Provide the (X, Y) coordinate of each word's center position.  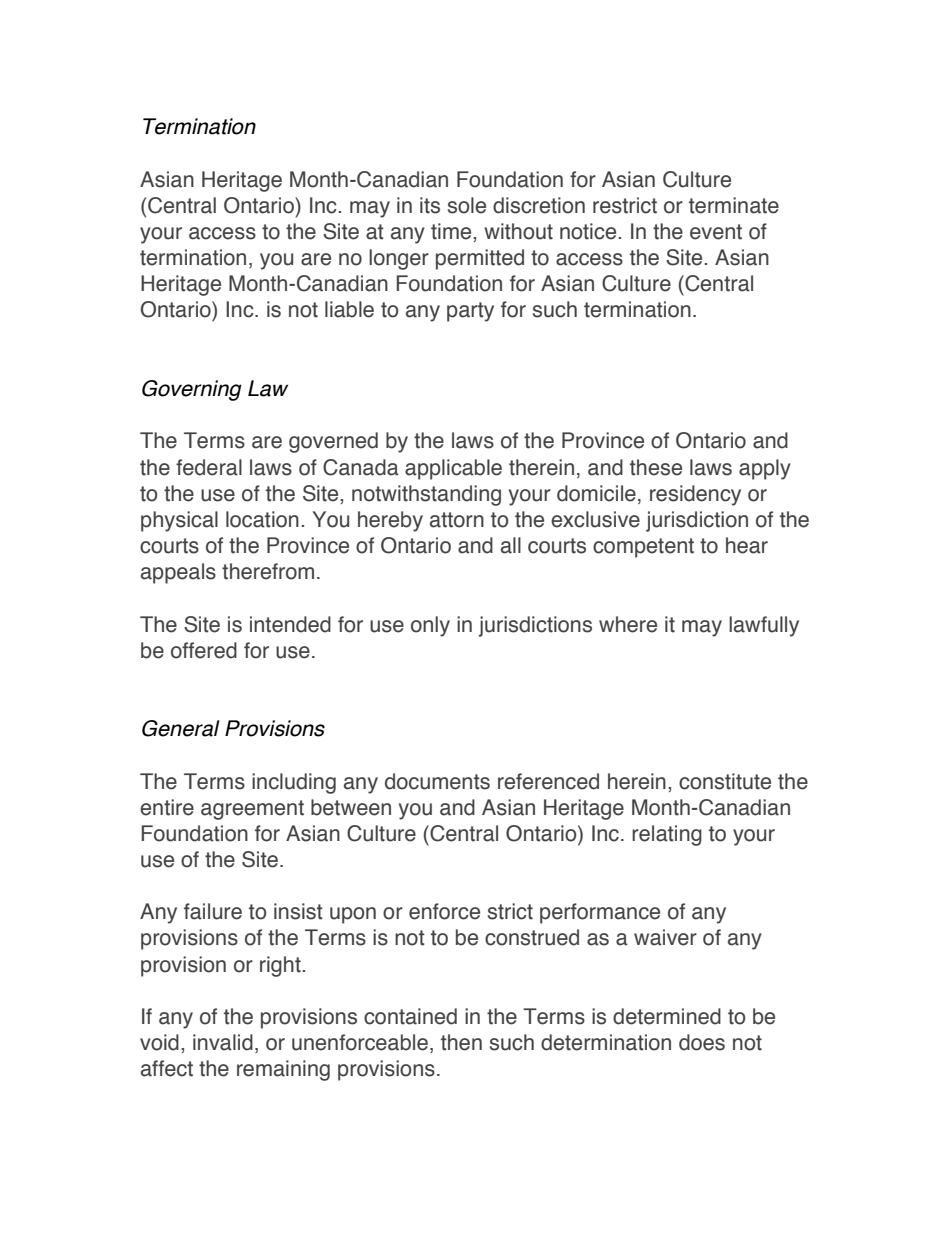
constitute (725, 781)
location (262, 519)
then (461, 1042)
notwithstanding (426, 495)
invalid (223, 1042)
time (452, 231)
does (702, 1042)
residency (695, 495)
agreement (252, 810)
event (716, 232)
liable (349, 309)
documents (437, 781)
